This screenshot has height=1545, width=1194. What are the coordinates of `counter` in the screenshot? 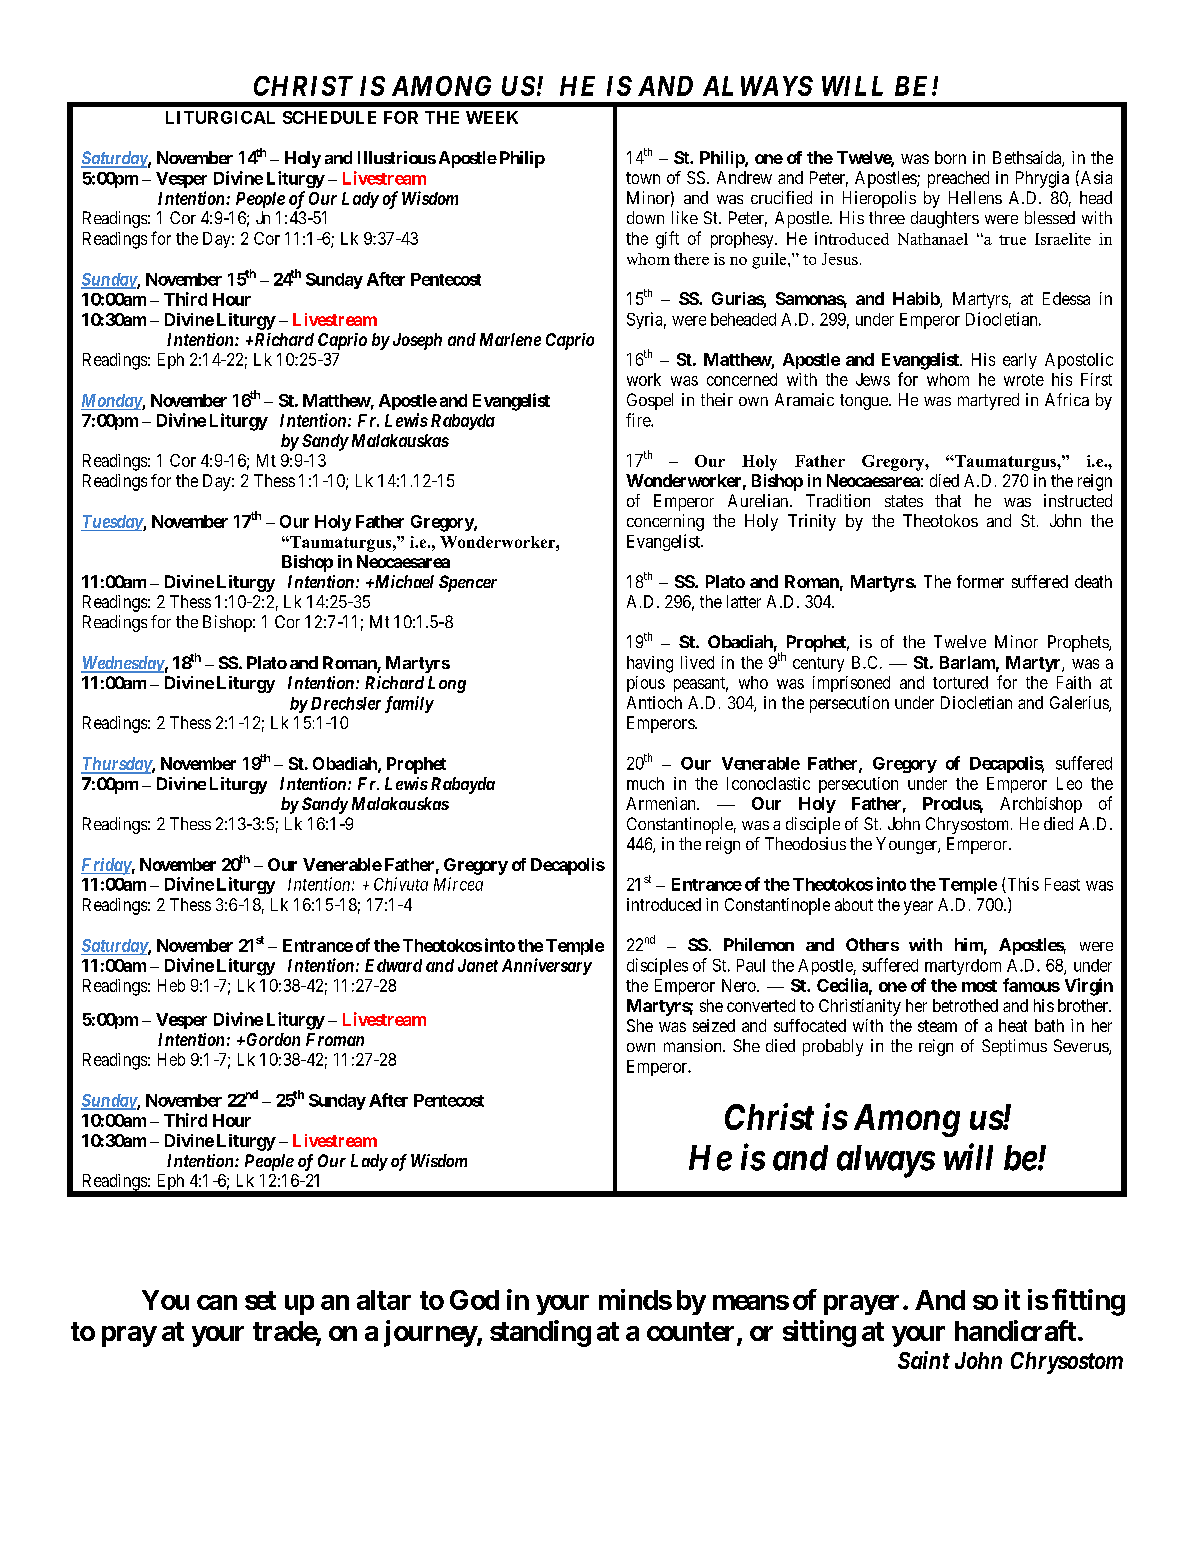 It's located at (692, 1333).
